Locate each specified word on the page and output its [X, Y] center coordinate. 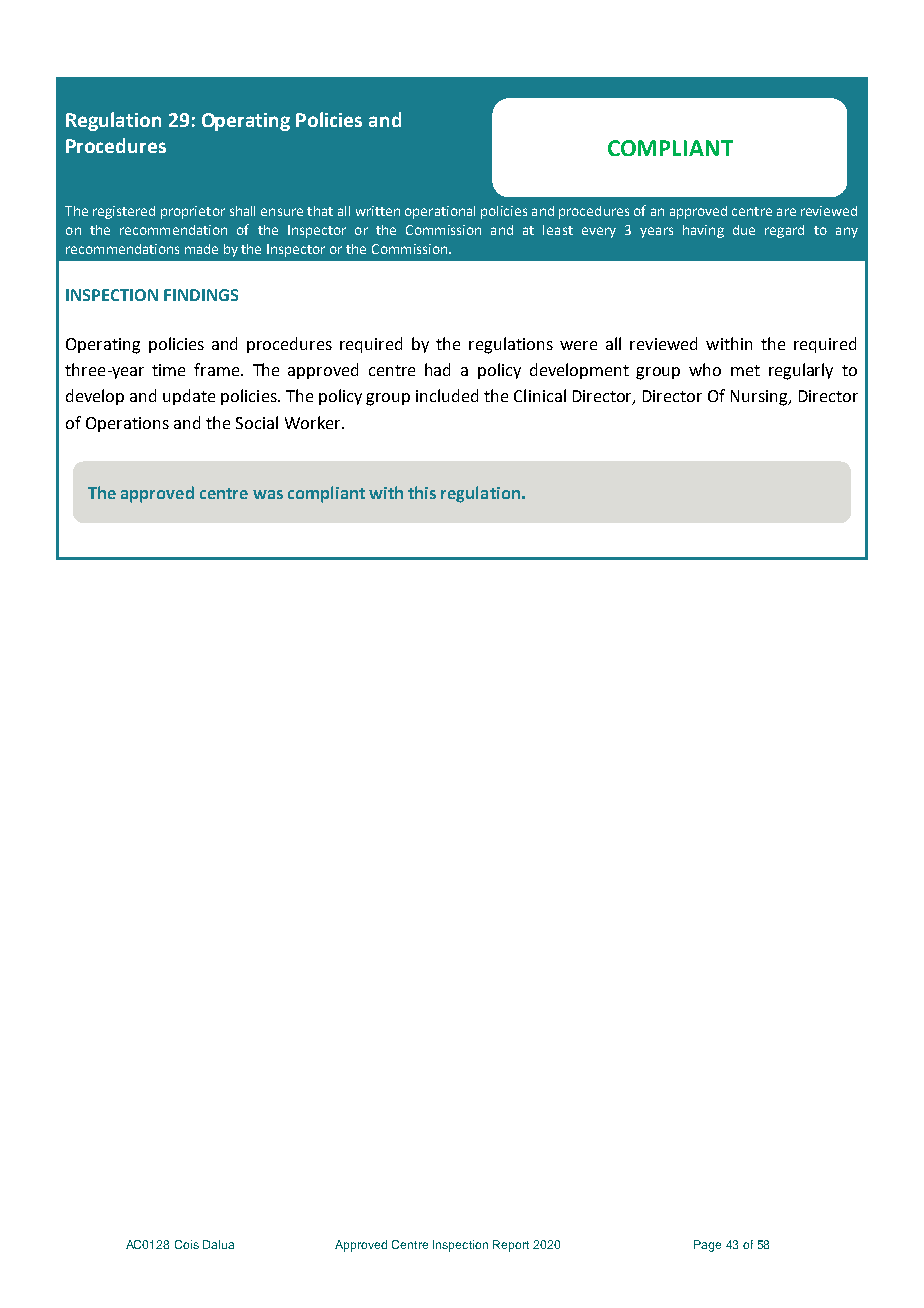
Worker [314, 422]
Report [511, 1246]
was [268, 494]
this [422, 492]
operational [440, 212]
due [744, 230]
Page [707, 1246]
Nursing [760, 398]
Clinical [540, 395]
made [201, 249]
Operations [127, 424]
